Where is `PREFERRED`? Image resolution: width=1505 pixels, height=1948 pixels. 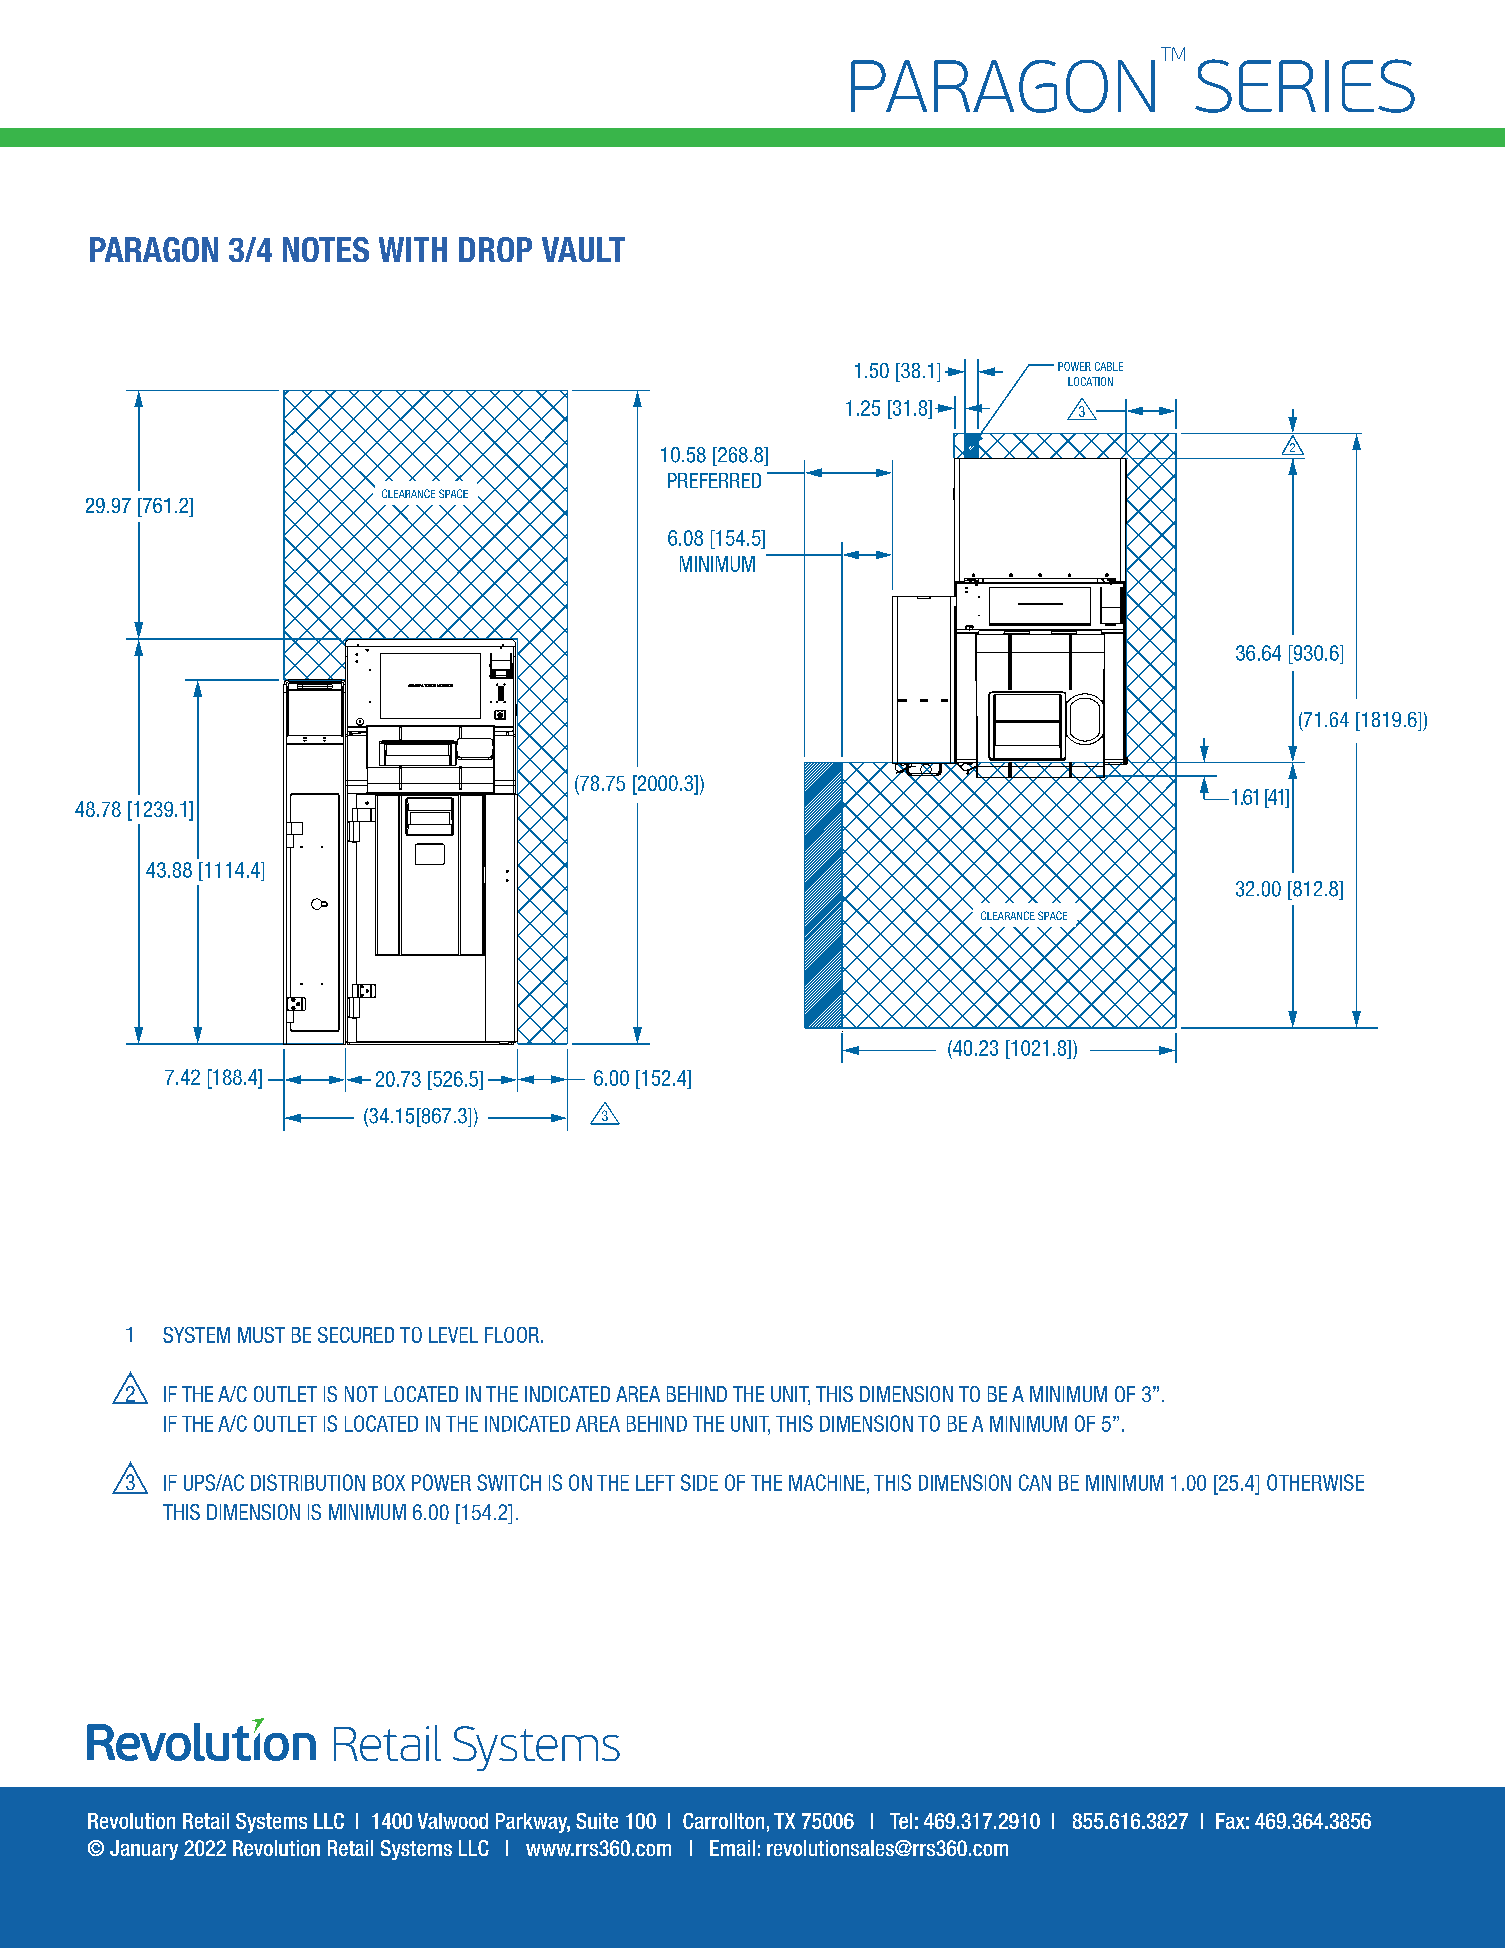
PREFERRED is located at coordinates (714, 480).
